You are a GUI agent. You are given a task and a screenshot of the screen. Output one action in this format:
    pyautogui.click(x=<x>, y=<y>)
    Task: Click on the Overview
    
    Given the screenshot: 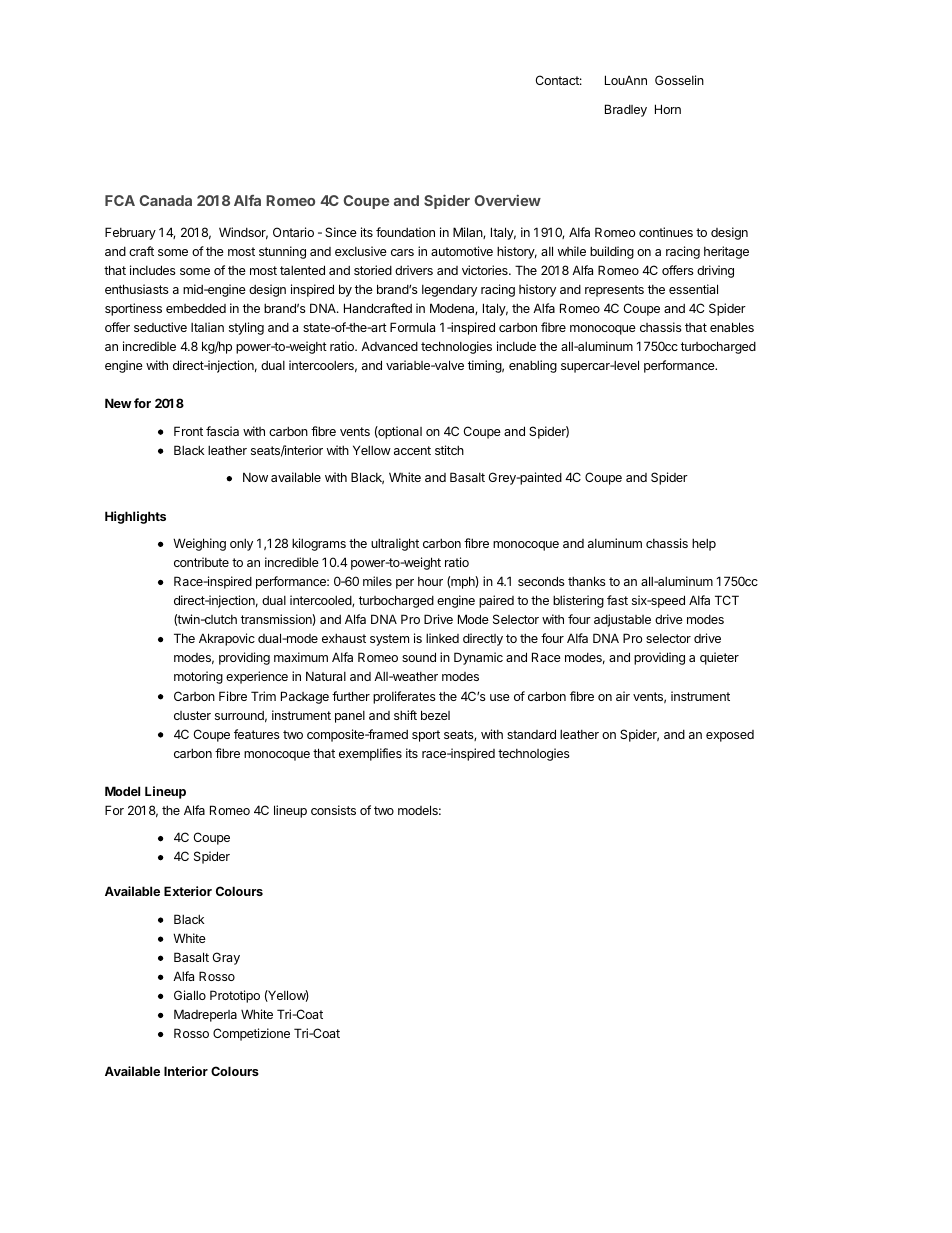 What is the action you would take?
    pyautogui.click(x=507, y=200)
